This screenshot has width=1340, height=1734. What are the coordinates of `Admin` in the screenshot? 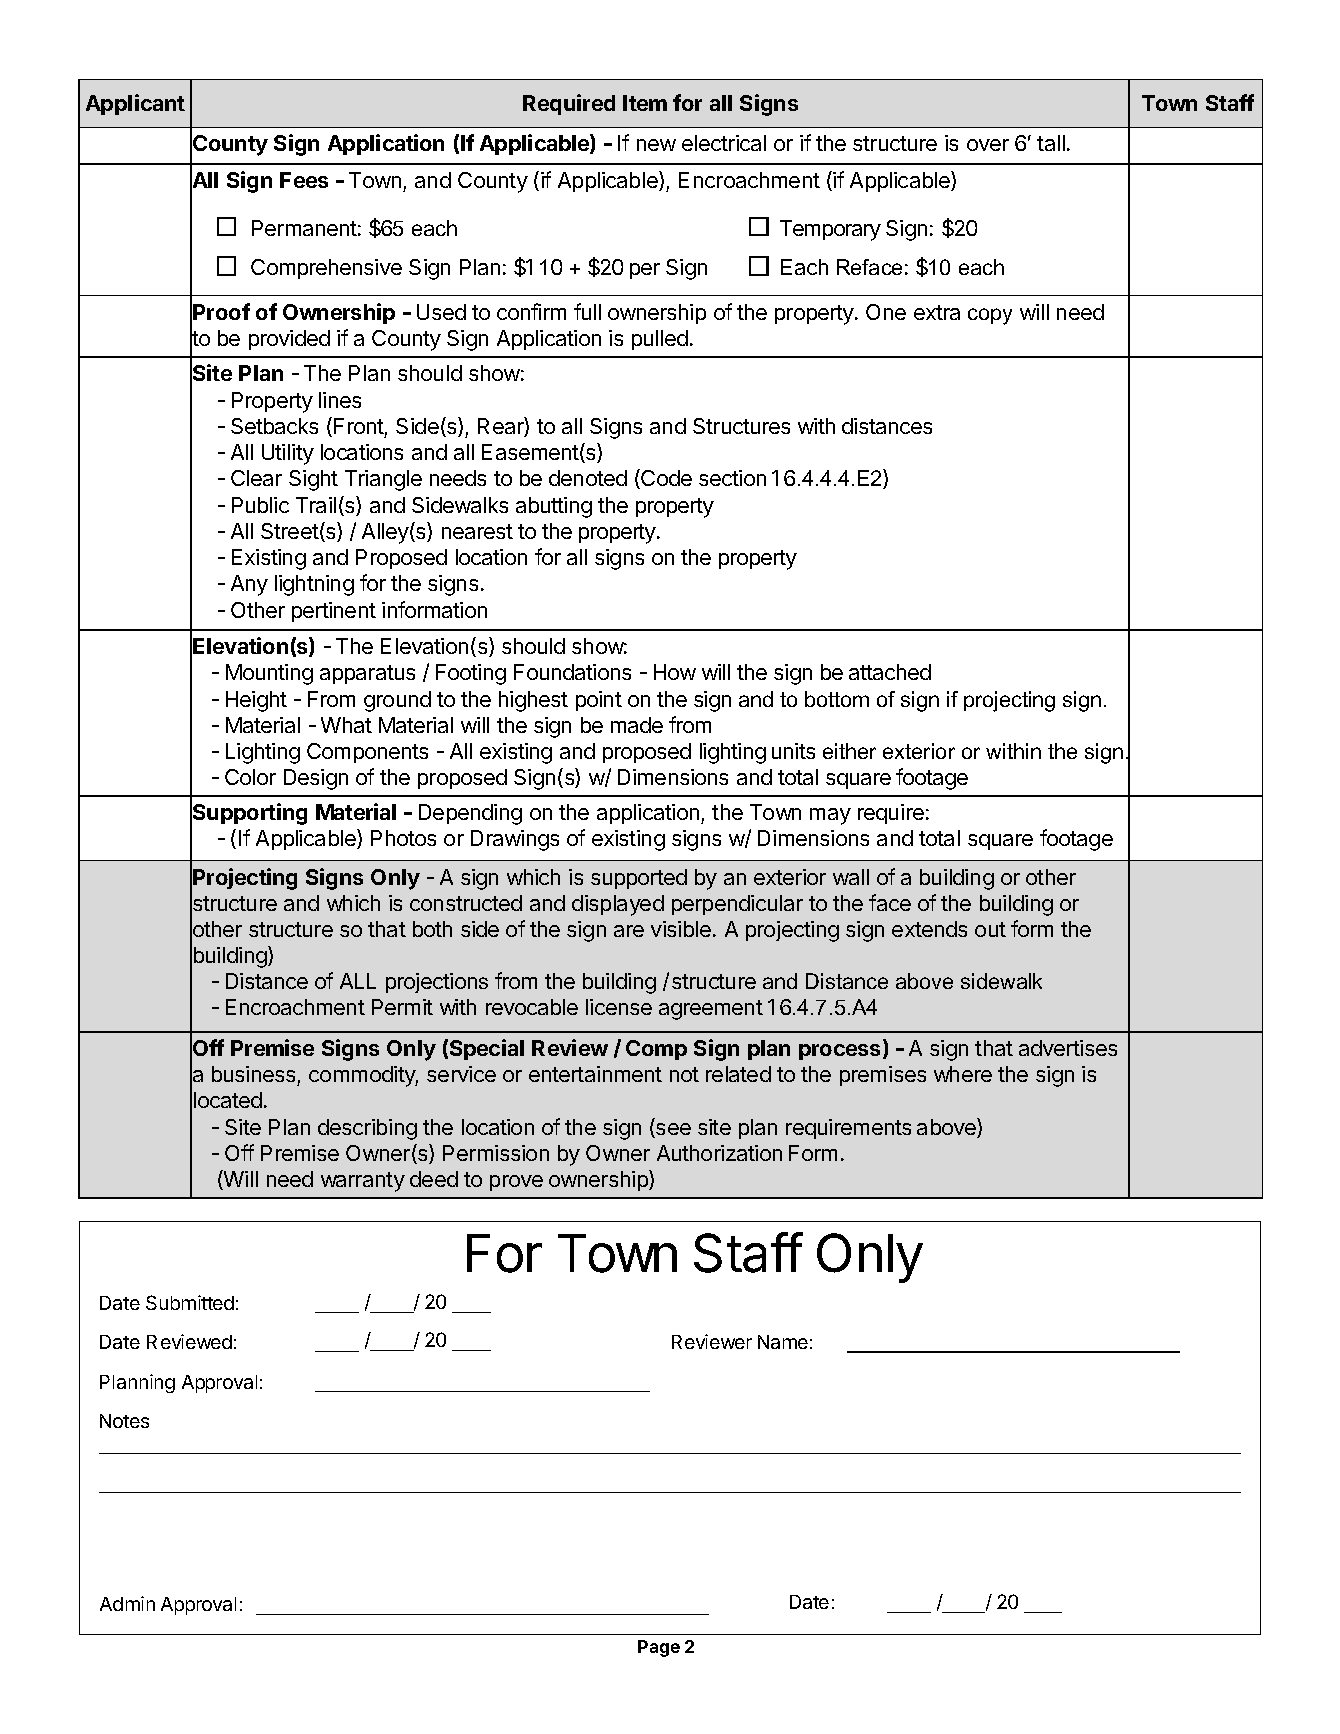 It's located at (127, 1603).
